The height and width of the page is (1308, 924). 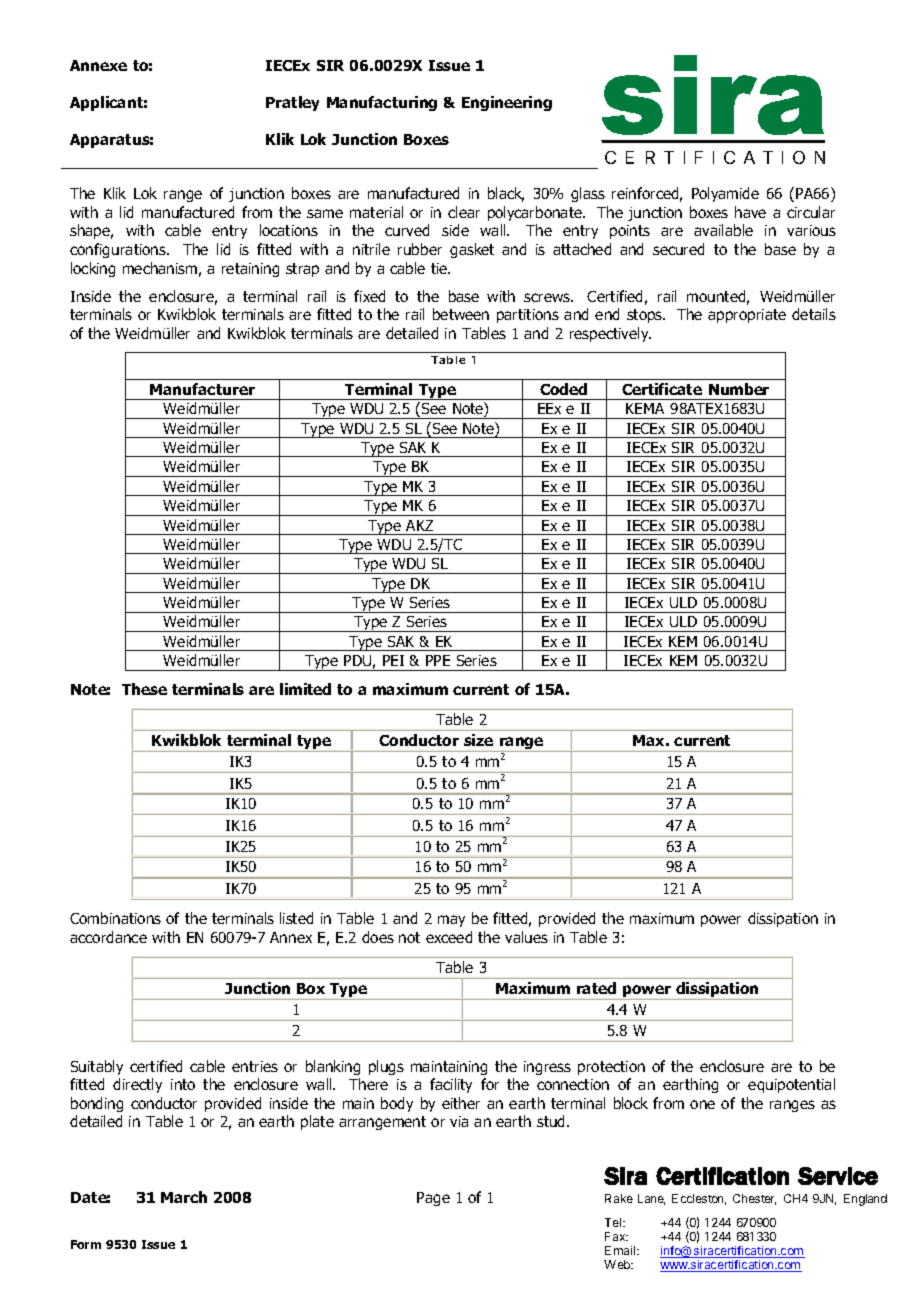 What do you see at coordinates (184, 1197) in the page?
I see `March` at bounding box center [184, 1197].
